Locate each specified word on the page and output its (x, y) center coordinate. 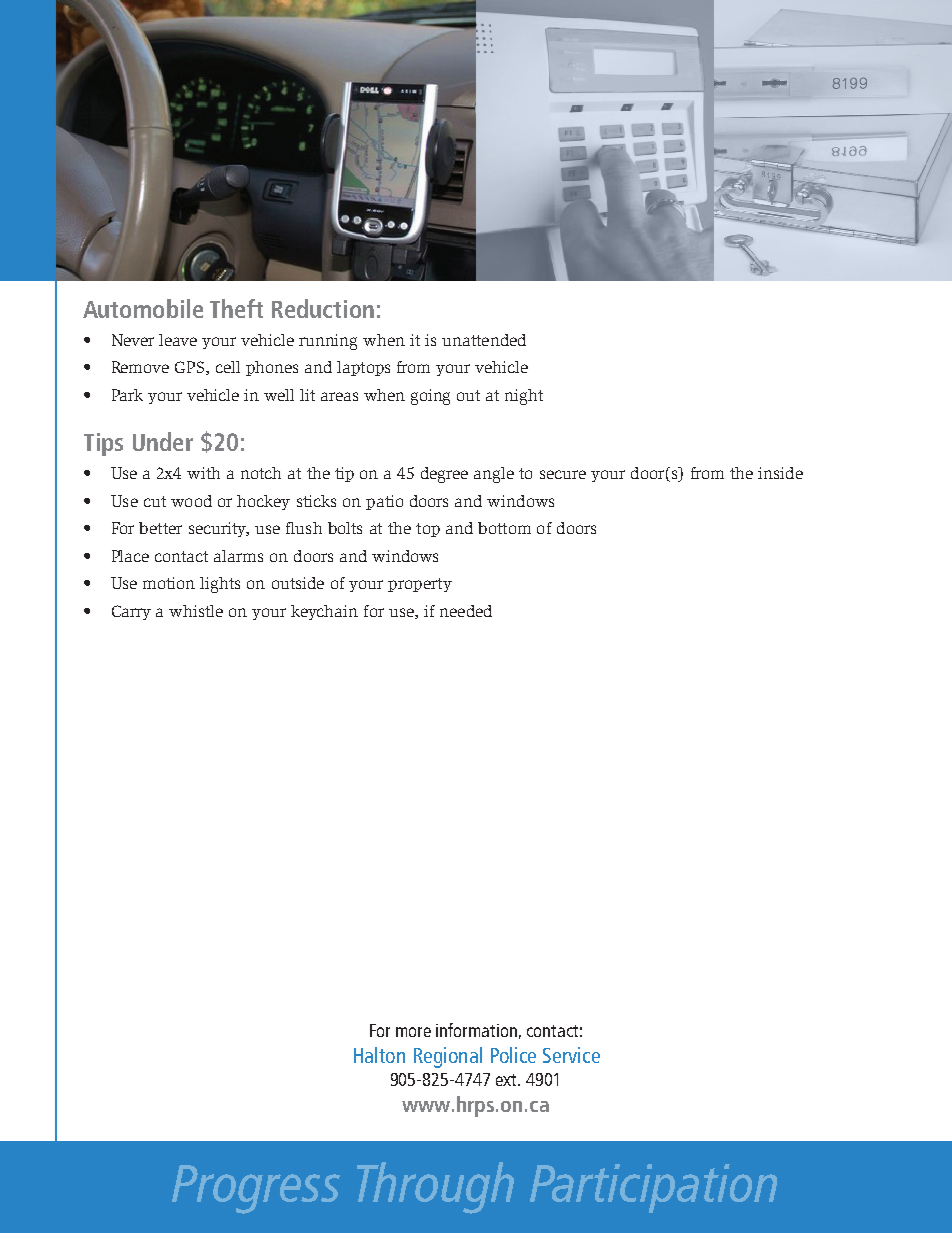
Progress (256, 1189)
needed (466, 611)
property (420, 585)
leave (178, 340)
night (524, 397)
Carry (131, 612)
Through (435, 1188)
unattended (484, 340)
